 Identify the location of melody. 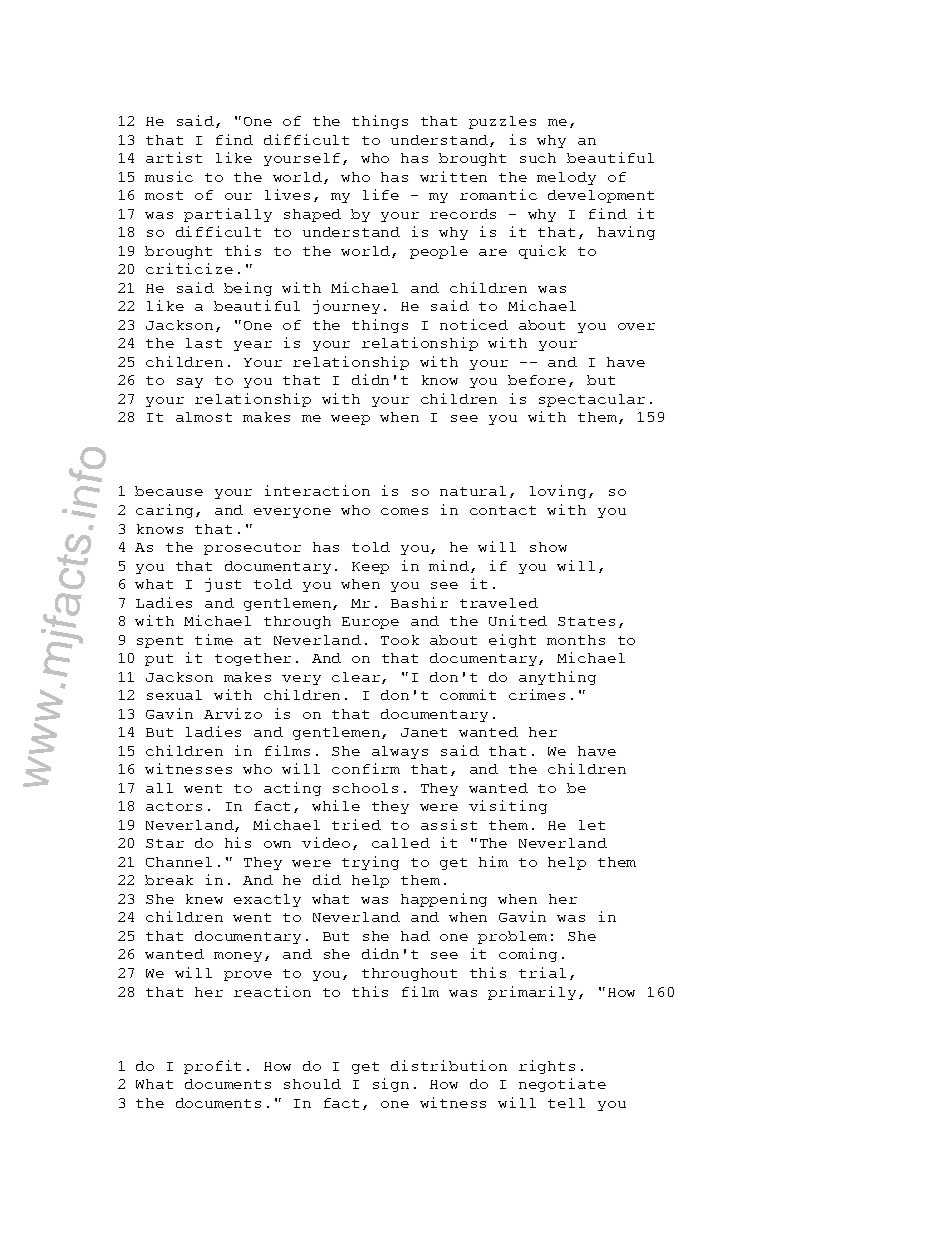
(566, 178).
